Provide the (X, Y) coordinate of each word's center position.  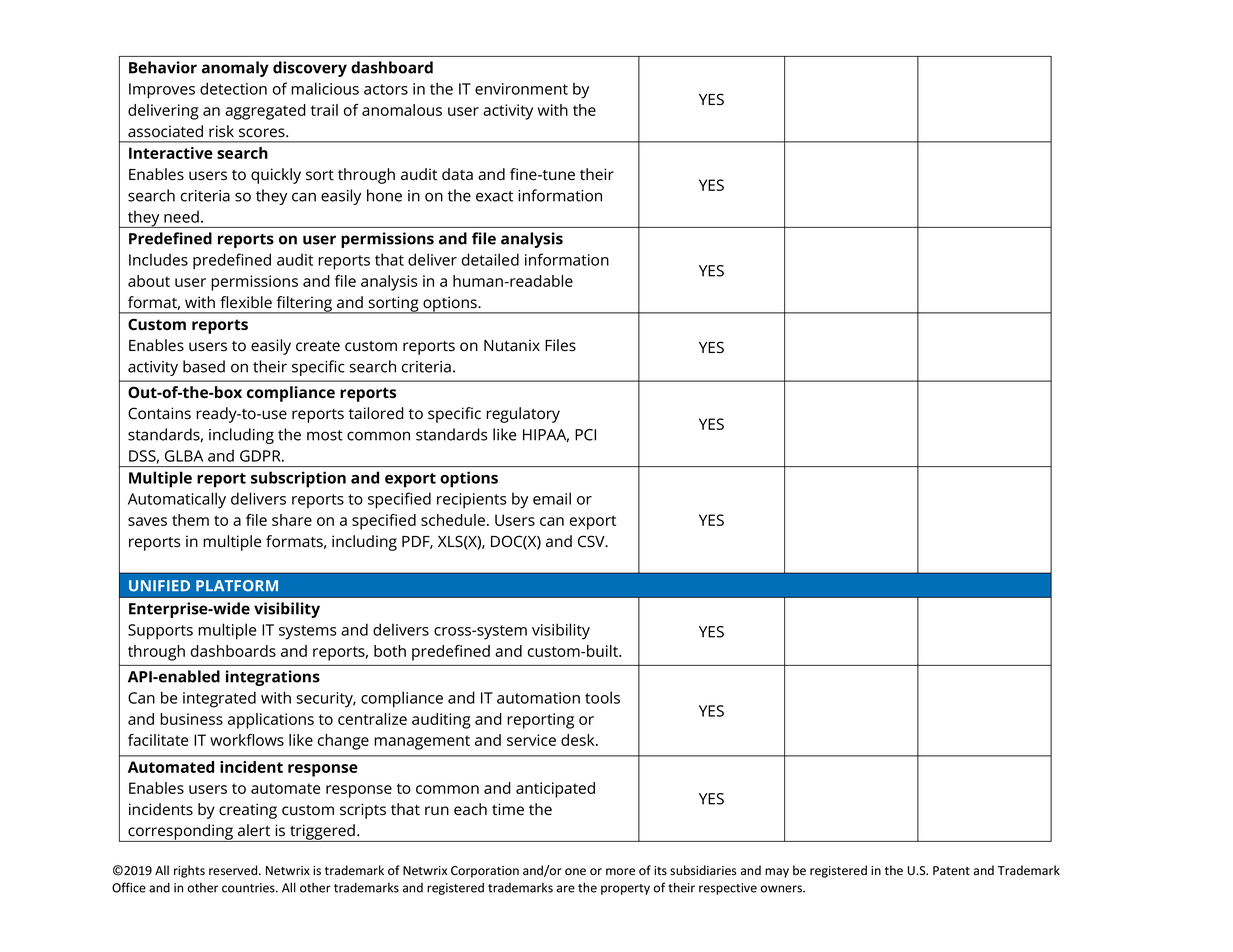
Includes (158, 259)
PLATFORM (237, 586)
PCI (585, 435)
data (457, 174)
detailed (490, 259)
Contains (159, 413)
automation (538, 698)
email (552, 498)
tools (602, 697)
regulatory (523, 415)
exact (494, 196)
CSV (592, 541)
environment (521, 89)
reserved (234, 870)
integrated (219, 699)
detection (233, 88)
